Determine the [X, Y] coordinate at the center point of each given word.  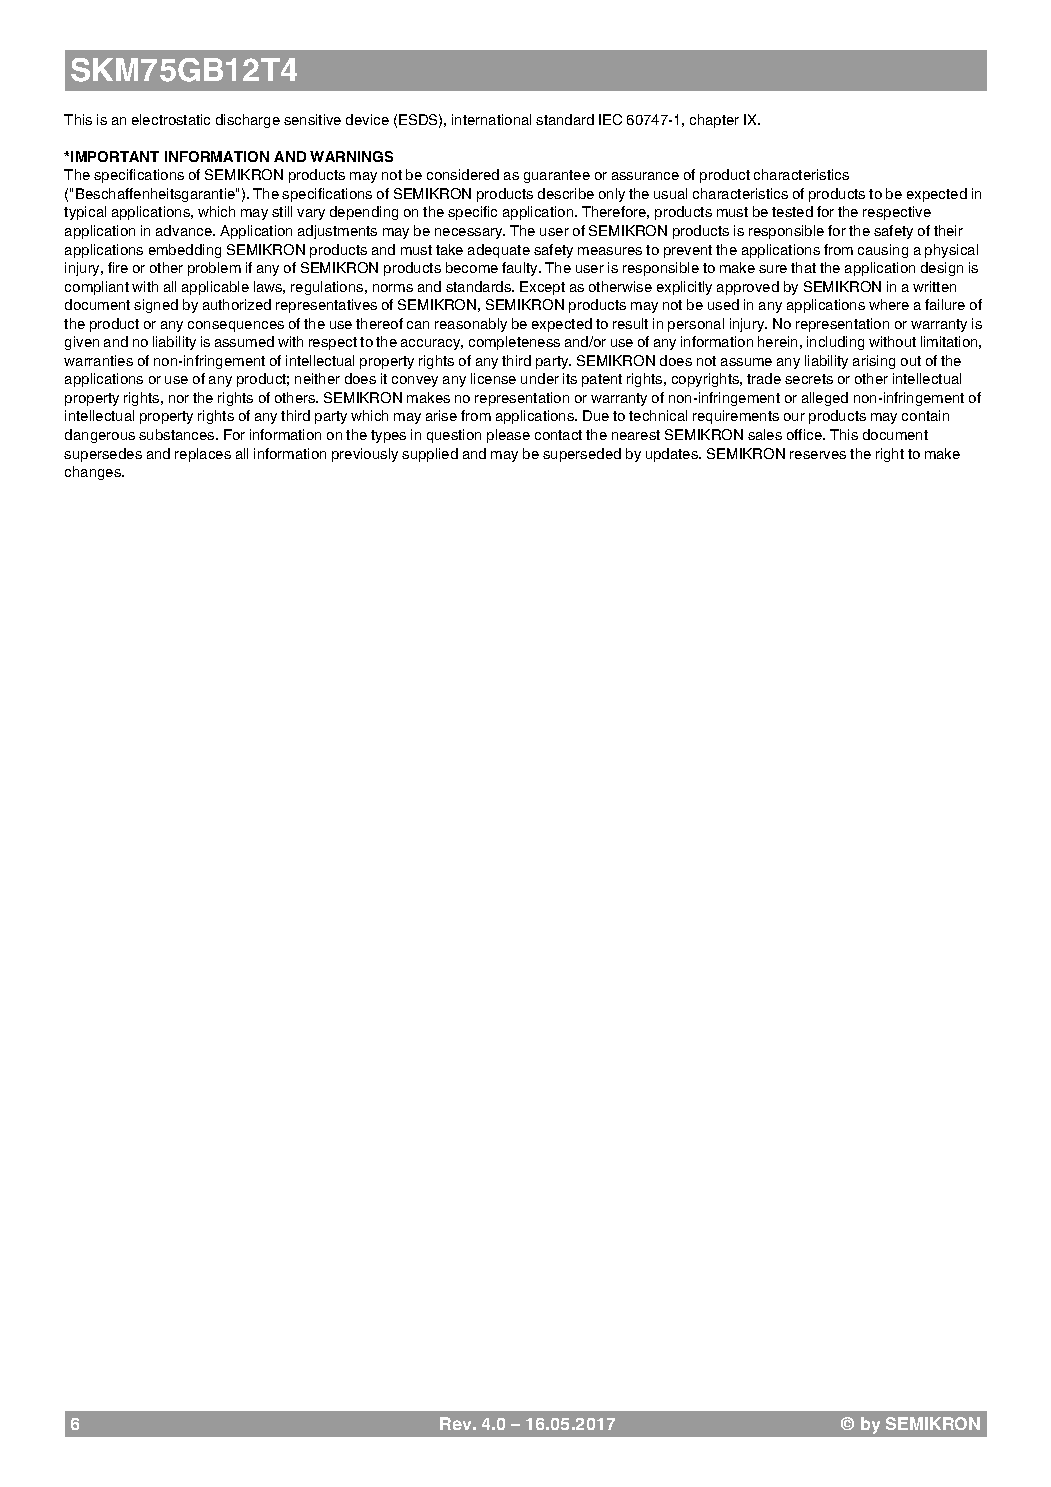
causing [883, 251]
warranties [98, 360]
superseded [582, 455]
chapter [714, 121]
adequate [499, 251]
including [835, 343]
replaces [203, 455]
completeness [514, 343]
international [491, 119]
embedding [185, 251]
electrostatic [171, 119]
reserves [818, 455]
